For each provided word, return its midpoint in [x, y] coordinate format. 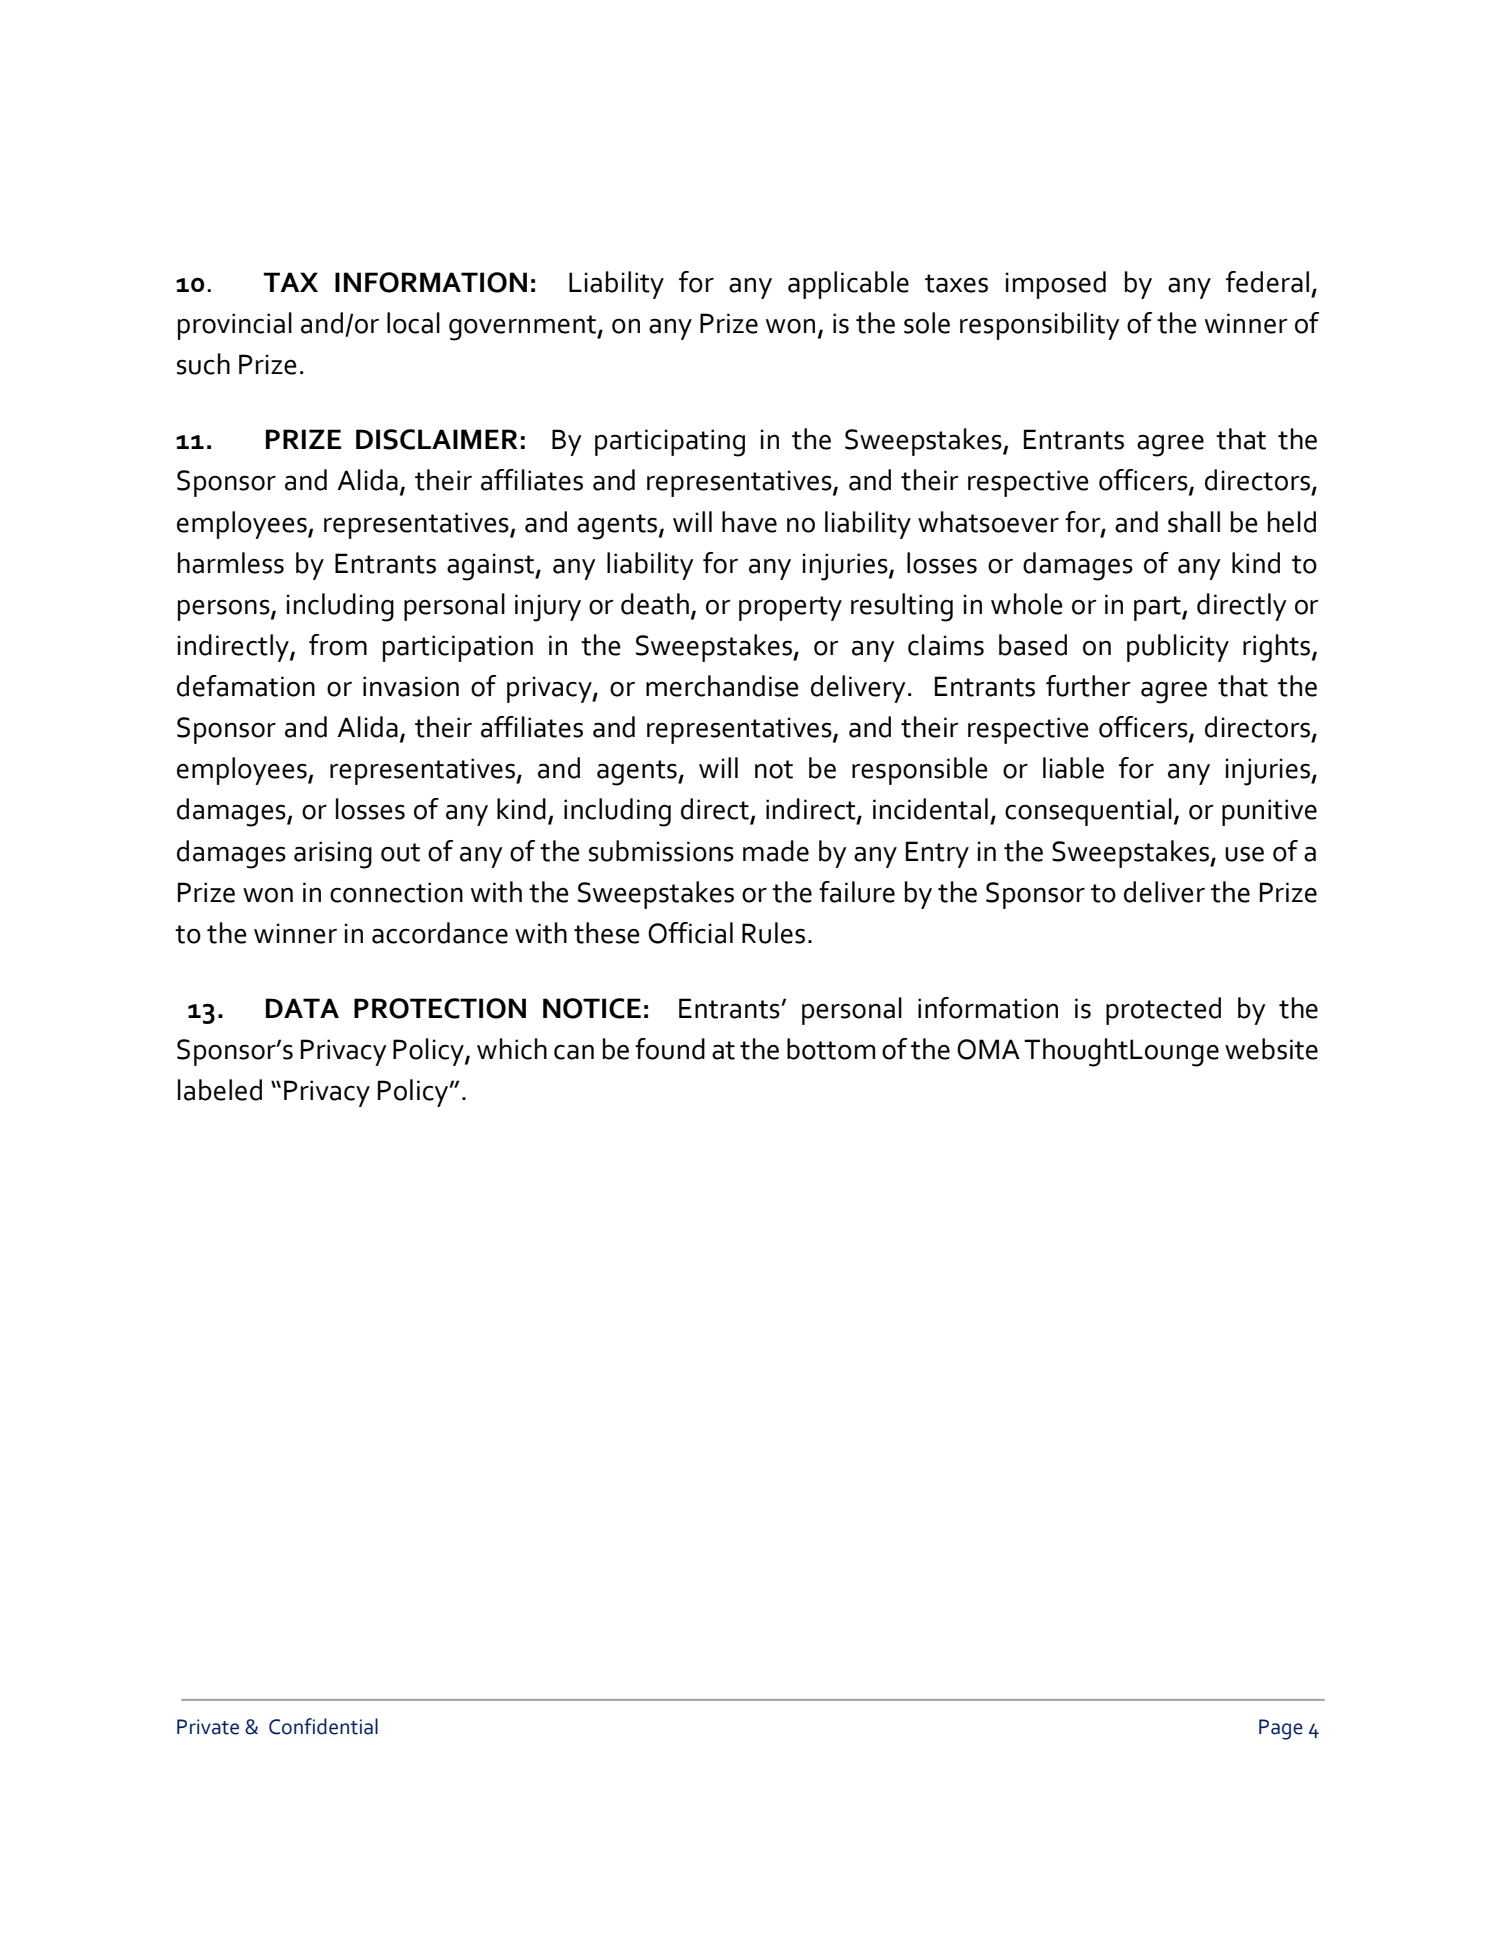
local [413, 323]
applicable [848, 285]
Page [1281, 1729]
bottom [831, 1049]
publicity [1178, 648]
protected [1163, 1011]
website [1271, 1049]
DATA [302, 1008]
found [670, 1049]
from [338, 645]
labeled [220, 1090]
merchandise [722, 686]
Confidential [323, 1726]
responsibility [1040, 326]
